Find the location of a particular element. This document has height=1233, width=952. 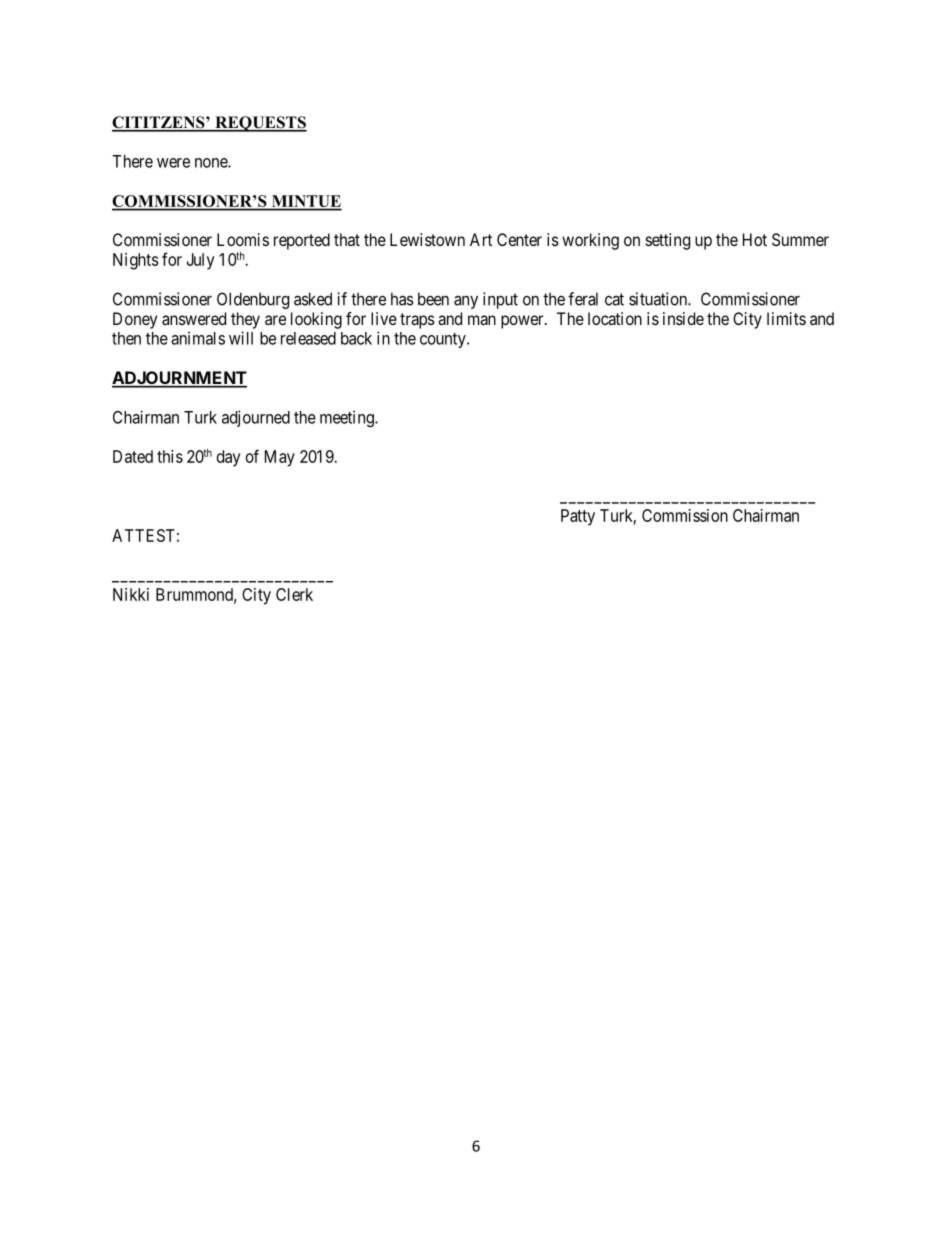

Clerk is located at coordinates (294, 594).
